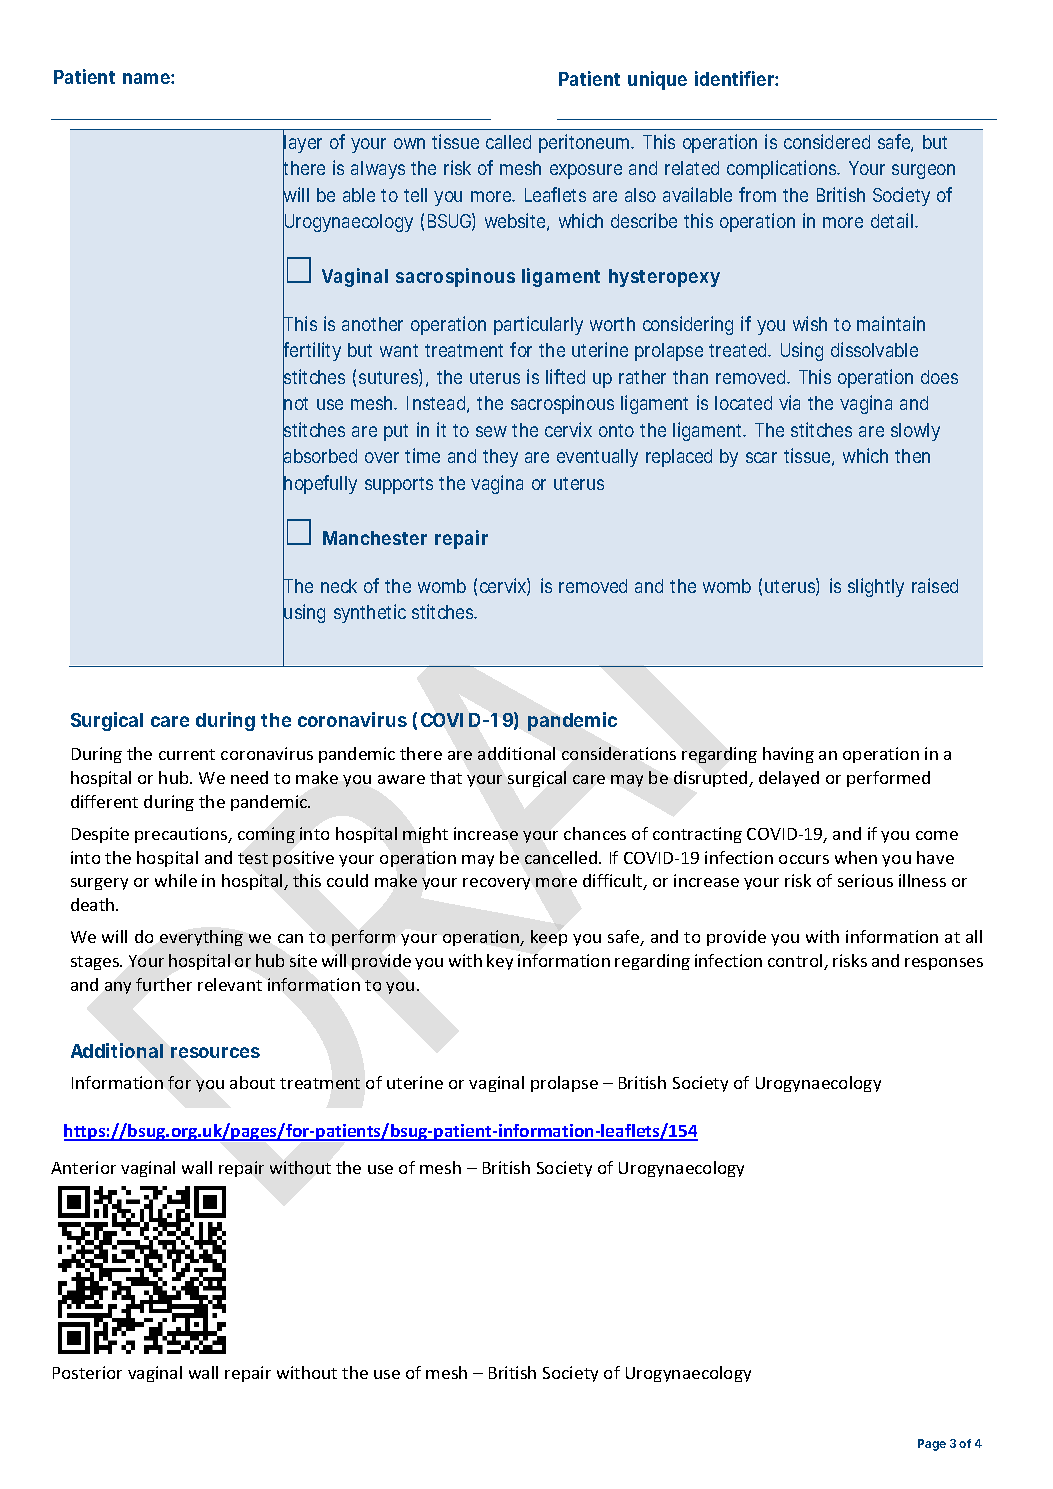 The image size is (1053, 1489). Describe the element at coordinates (788, 755) in the image. I see `having` at that location.
